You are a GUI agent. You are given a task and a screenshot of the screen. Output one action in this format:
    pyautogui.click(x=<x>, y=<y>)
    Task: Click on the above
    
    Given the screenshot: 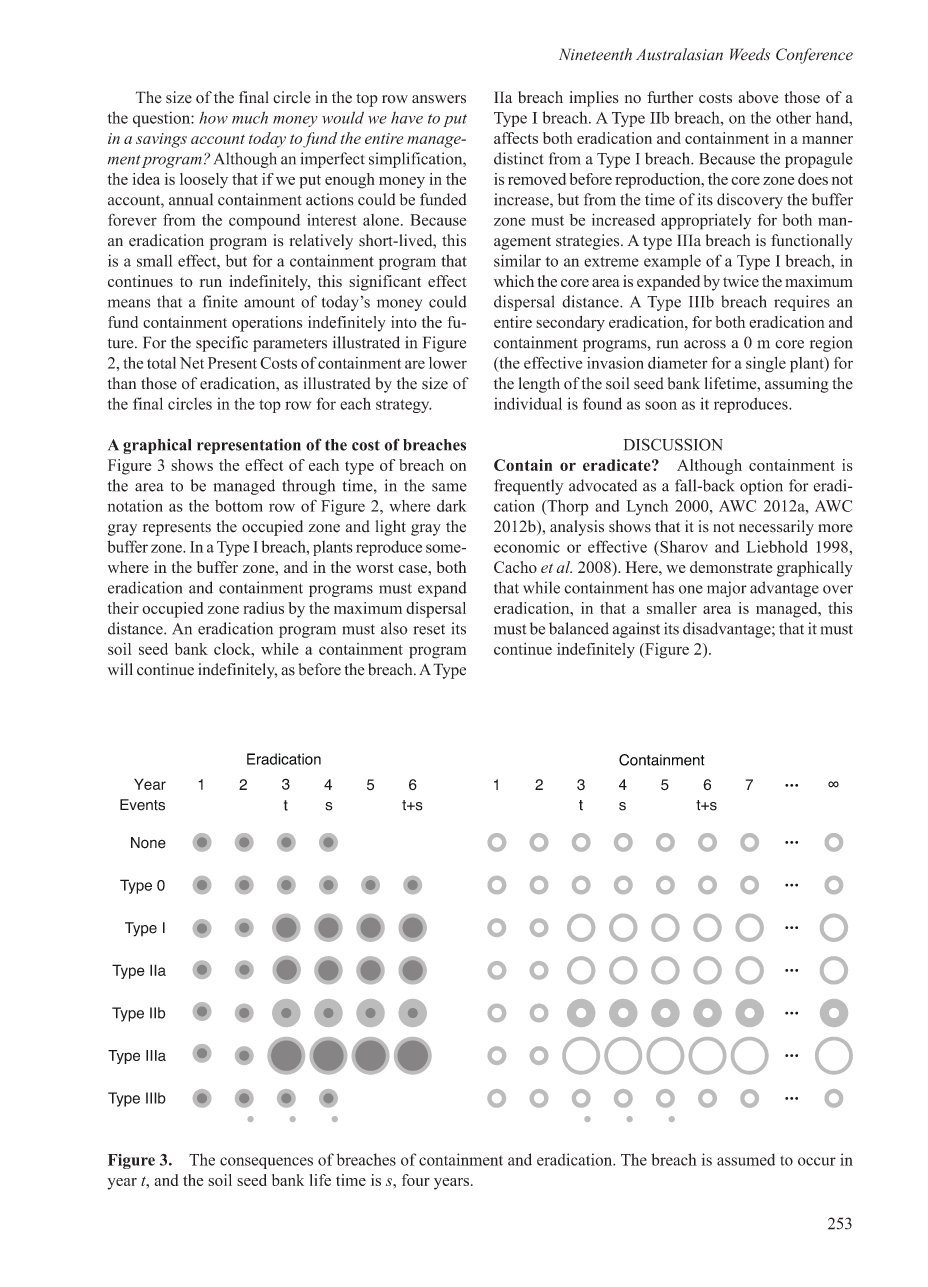 What is the action you would take?
    pyautogui.click(x=759, y=97)
